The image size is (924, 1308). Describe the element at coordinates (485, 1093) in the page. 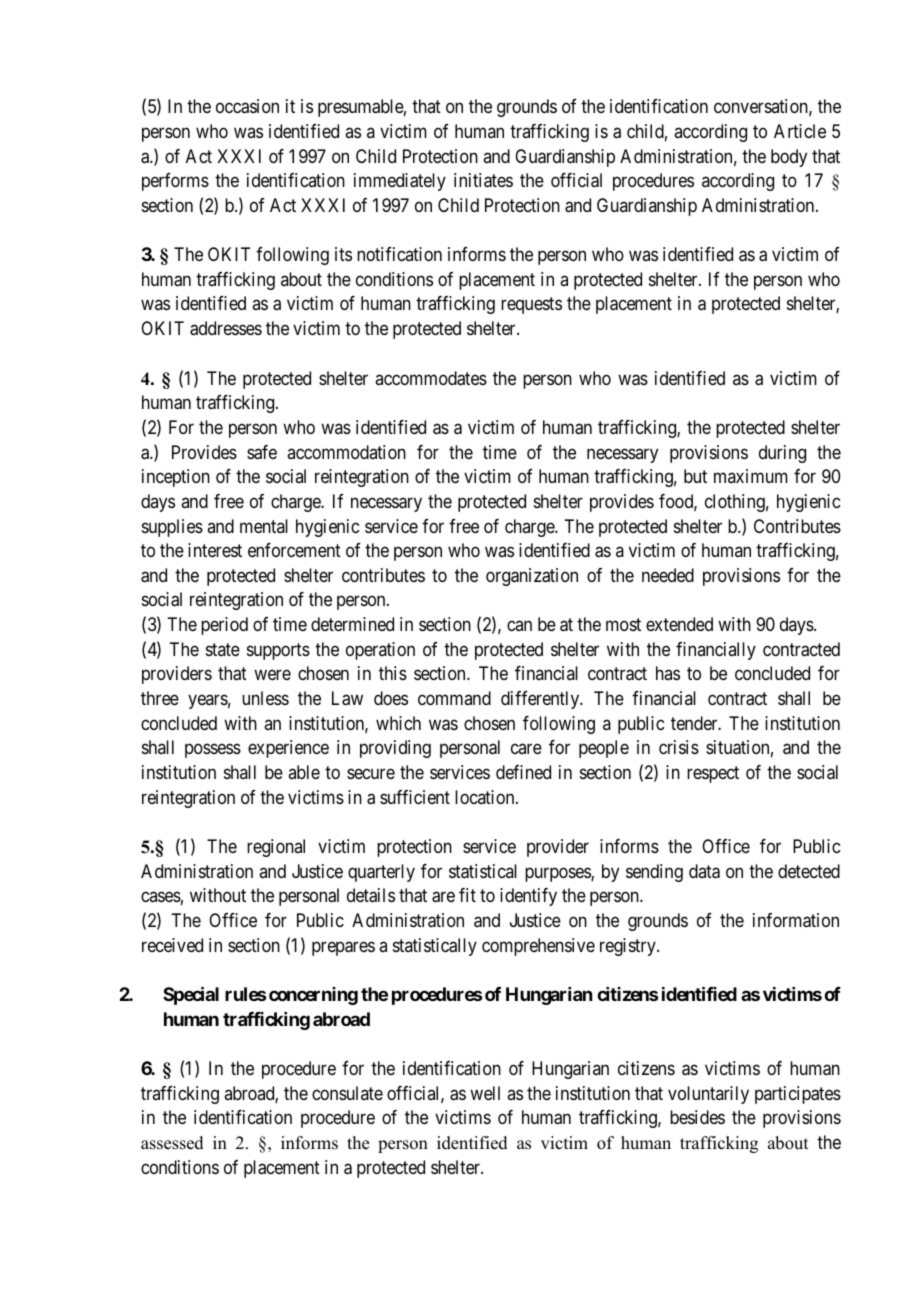

I see `well` at that location.
